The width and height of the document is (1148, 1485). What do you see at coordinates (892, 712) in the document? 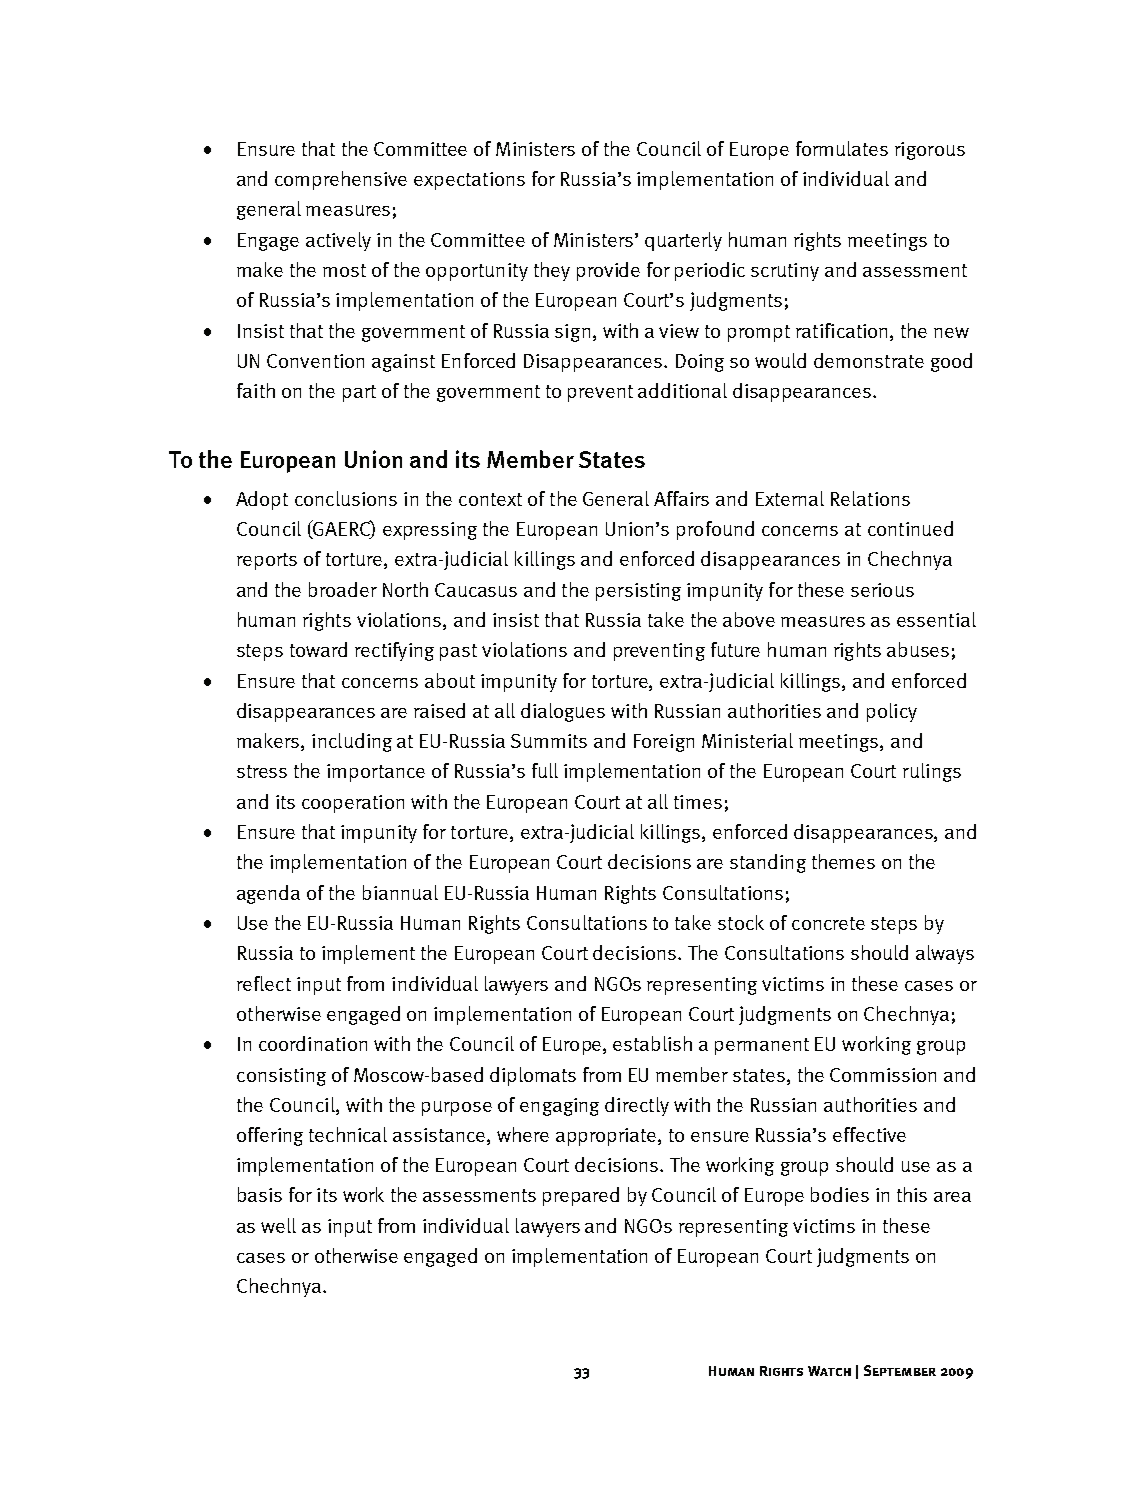
I see `policy` at bounding box center [892, 712].
